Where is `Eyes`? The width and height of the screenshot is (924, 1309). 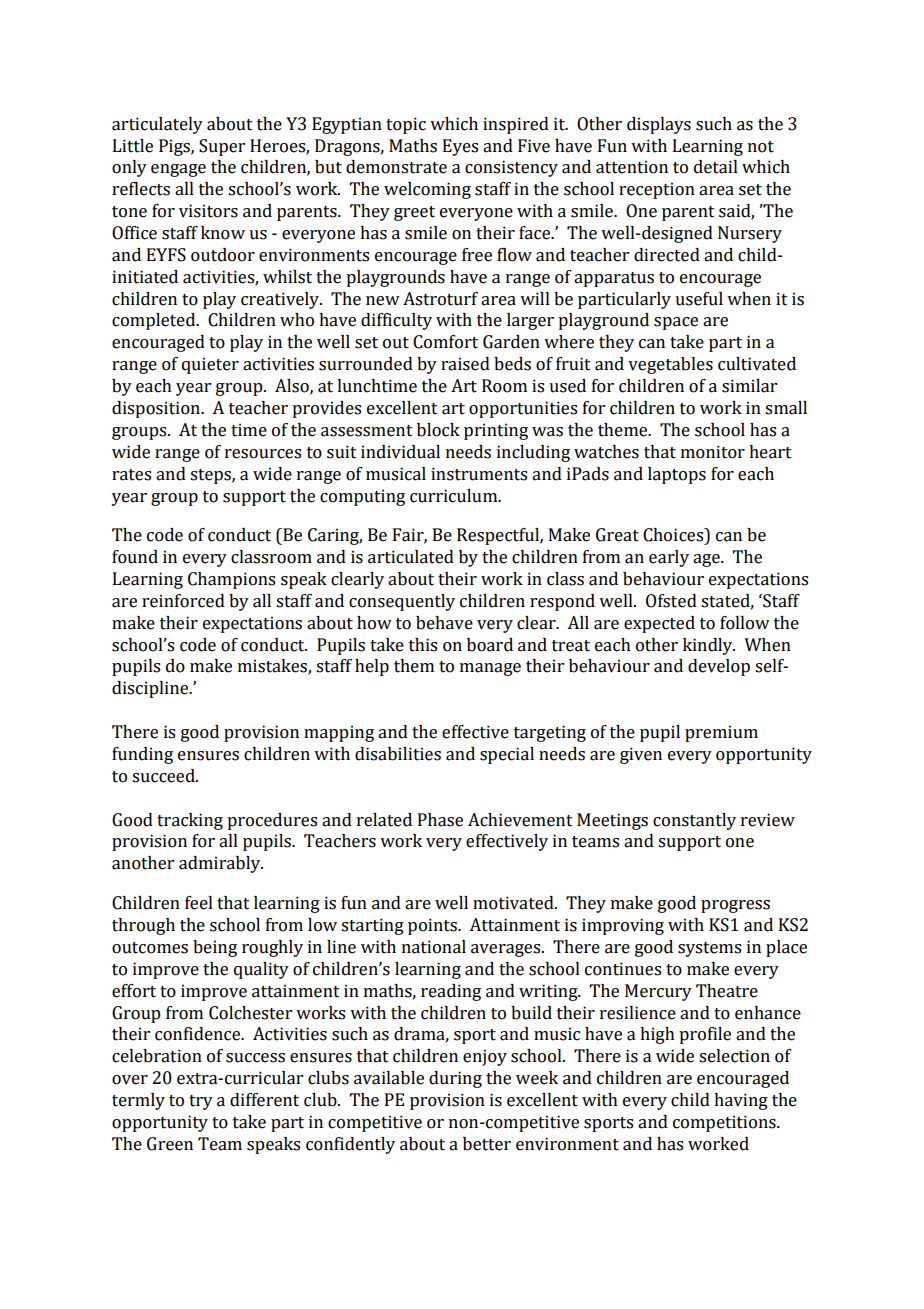 Eyes is located at coordinates (460, 147).
